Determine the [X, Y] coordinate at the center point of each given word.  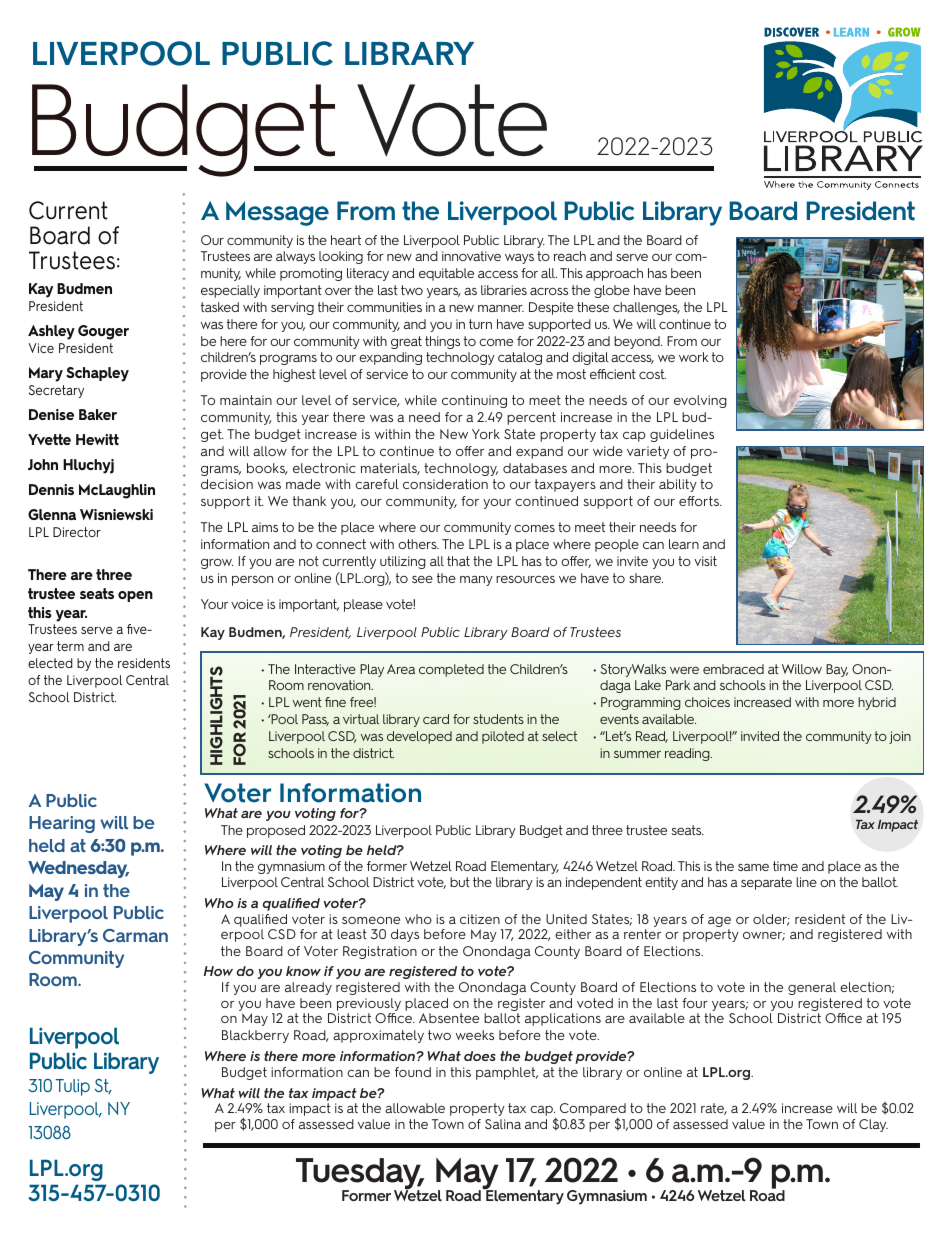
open [135, 596]
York [486, 434]
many [476, 581]
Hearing [62, 824]
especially [230, 291]
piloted [503, 737]
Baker [98, 414]
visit [705, 561]
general [812, 988]
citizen [480, 919]
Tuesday [359, 1175]
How [218, 971]
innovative [471, 256]
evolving [700, 401]
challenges [646, 308]
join [900, 737]
